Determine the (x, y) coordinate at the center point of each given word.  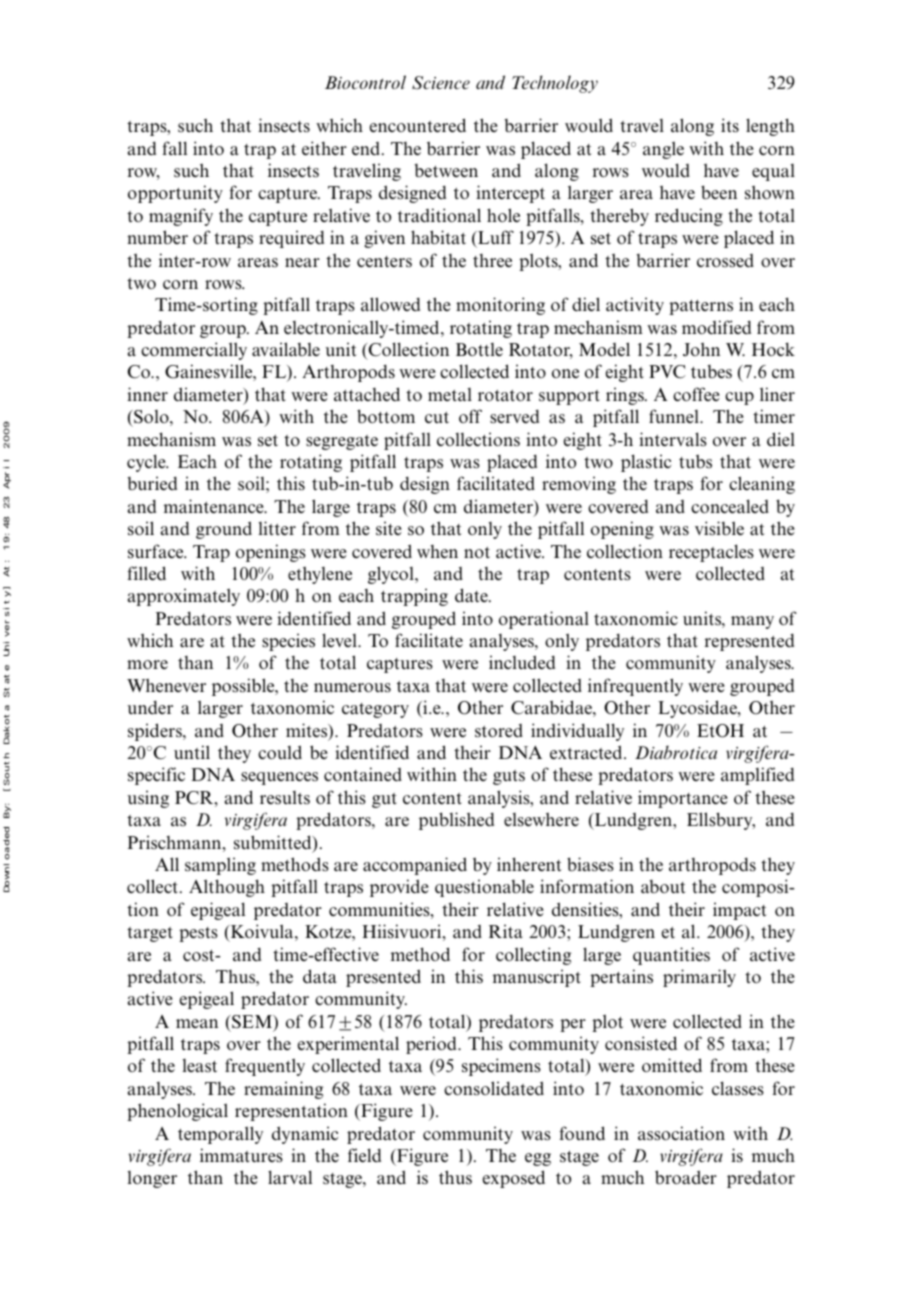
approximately (184, 597)
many (752, 622)
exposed (514, 1179)
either (324, 148)
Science (441, 83)
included (522, 662)
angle (663, 150)
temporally (220, 1135)
